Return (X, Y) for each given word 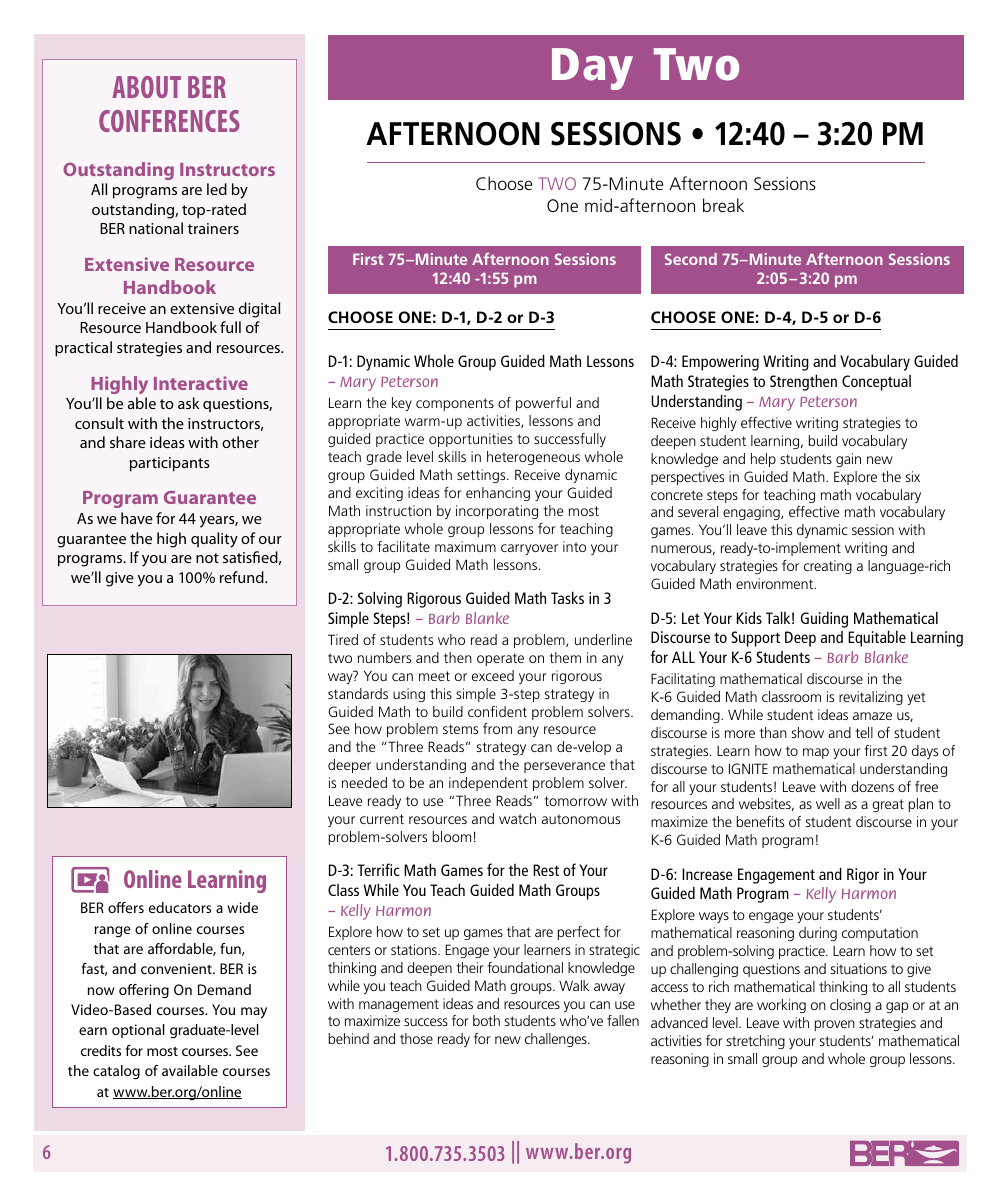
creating (828, 567)
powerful (543, 404)
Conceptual (876, 383)
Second (691, 259)
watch (517, 818)
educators (180, 907)
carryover (529, 549)
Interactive (201, 383)
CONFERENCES (169, 121)
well (828, 803)
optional (138, 1031)
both (486, 1020)
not (207, 558)
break (723, 205)
